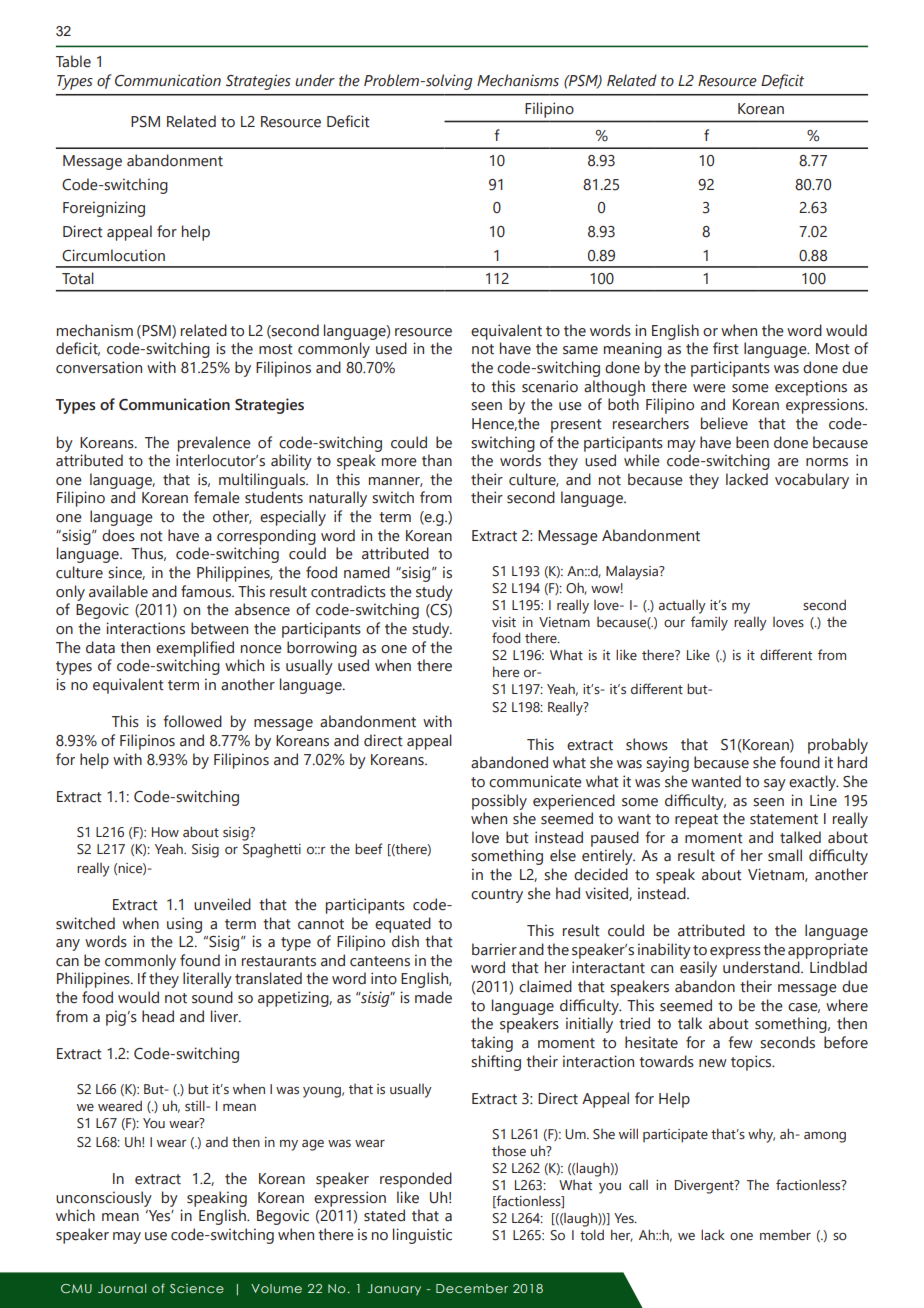 The width and height of the screenshot is (924, 1308). What do you see at coordinates (726, 348) in the screenshot?
I see `first` at bounding box center [726, 348].
